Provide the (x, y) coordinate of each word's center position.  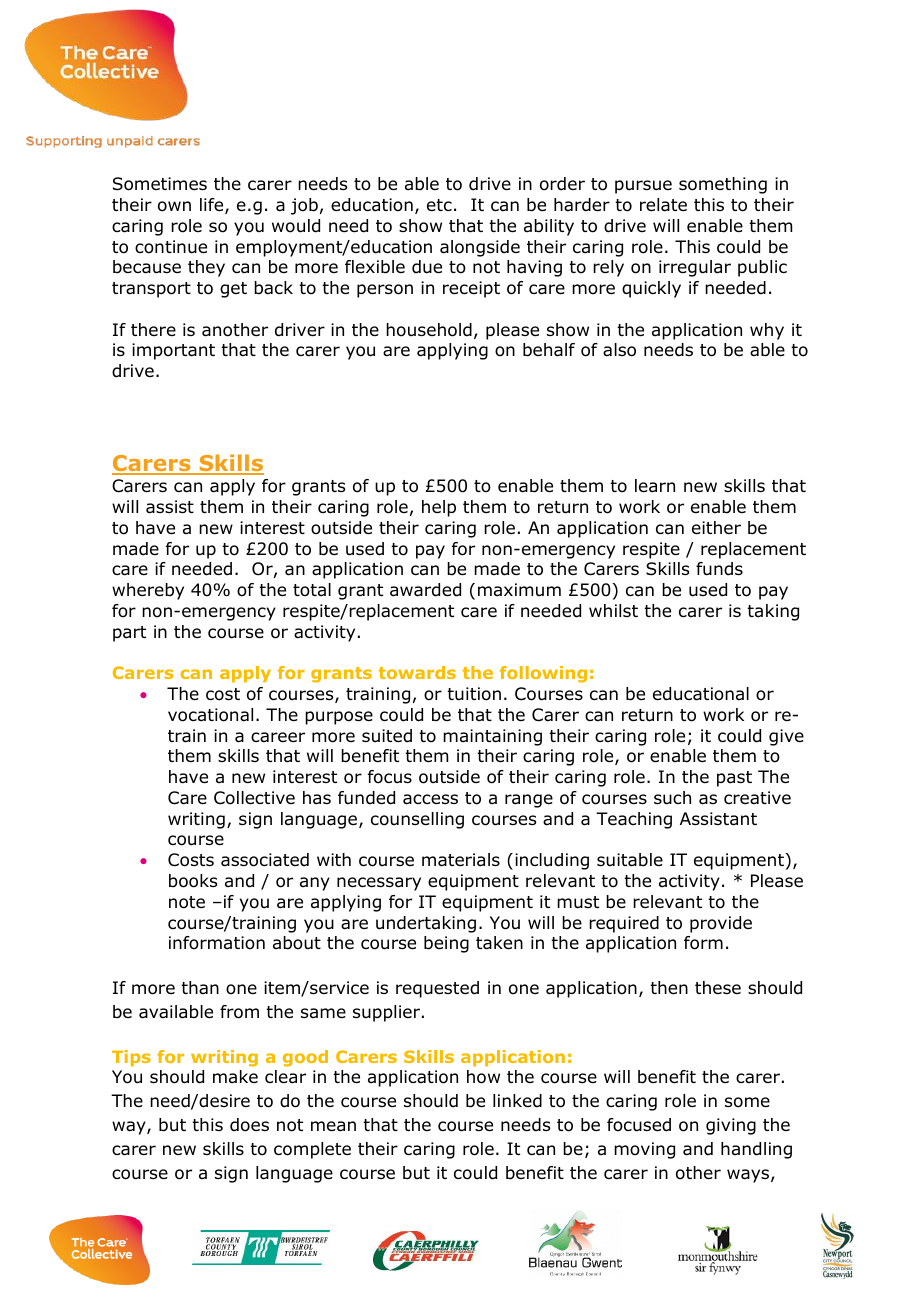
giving (731, 1126)
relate (663, 205)
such (672, 798)
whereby (148, 591)
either (716, 528)
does (249, 1125)
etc (439, 205)
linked (517, 1101)
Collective (254, 798)
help (439, 508)
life (213, 206)
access (430, 799)
